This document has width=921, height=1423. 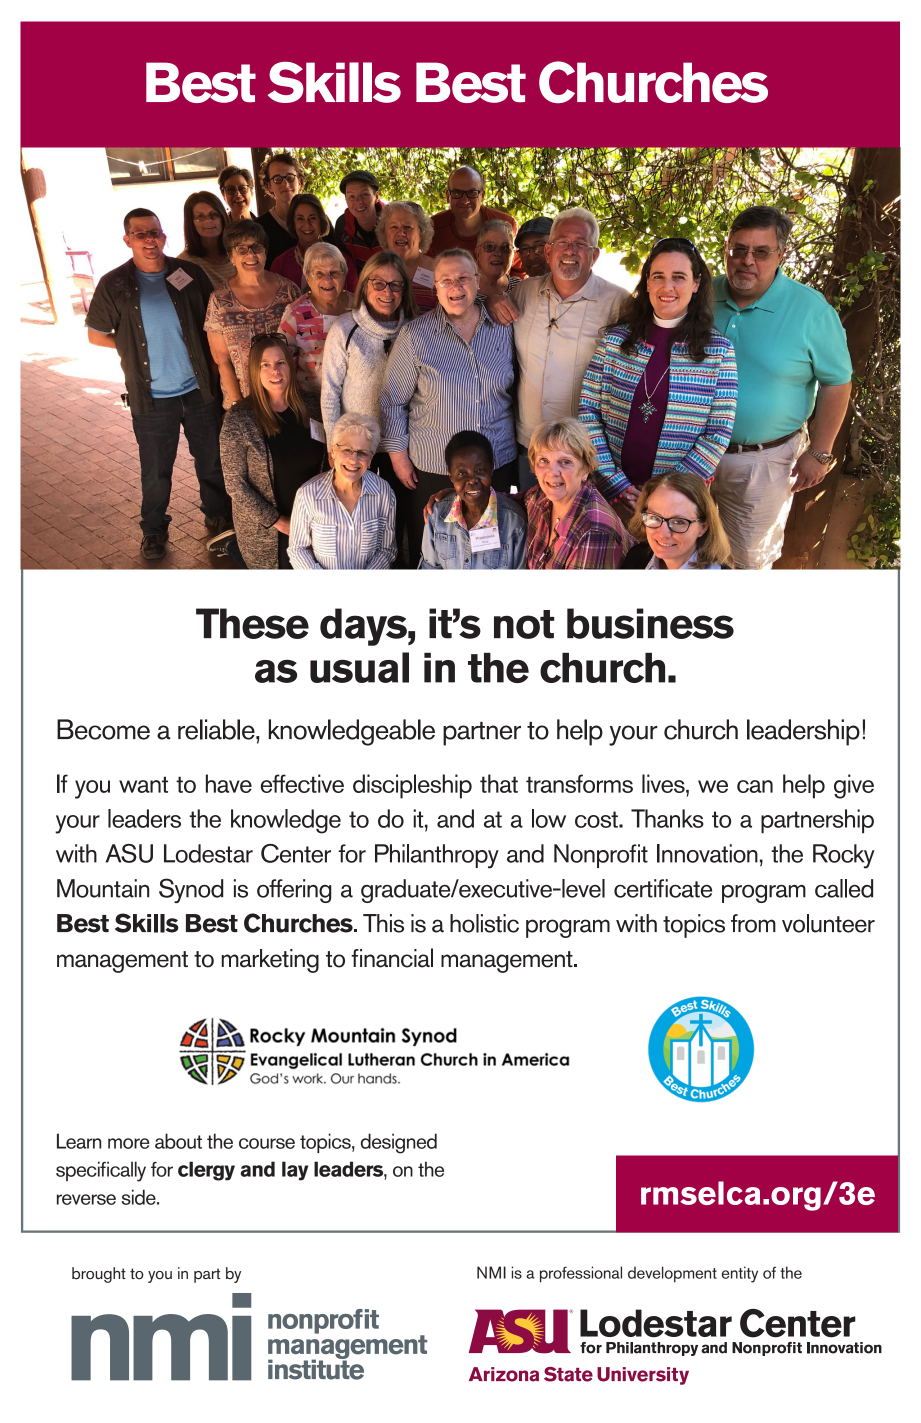 What do you see at coordinates (99, 1275) in the document?
I see `brought` at bounding box center [99, 1275].
